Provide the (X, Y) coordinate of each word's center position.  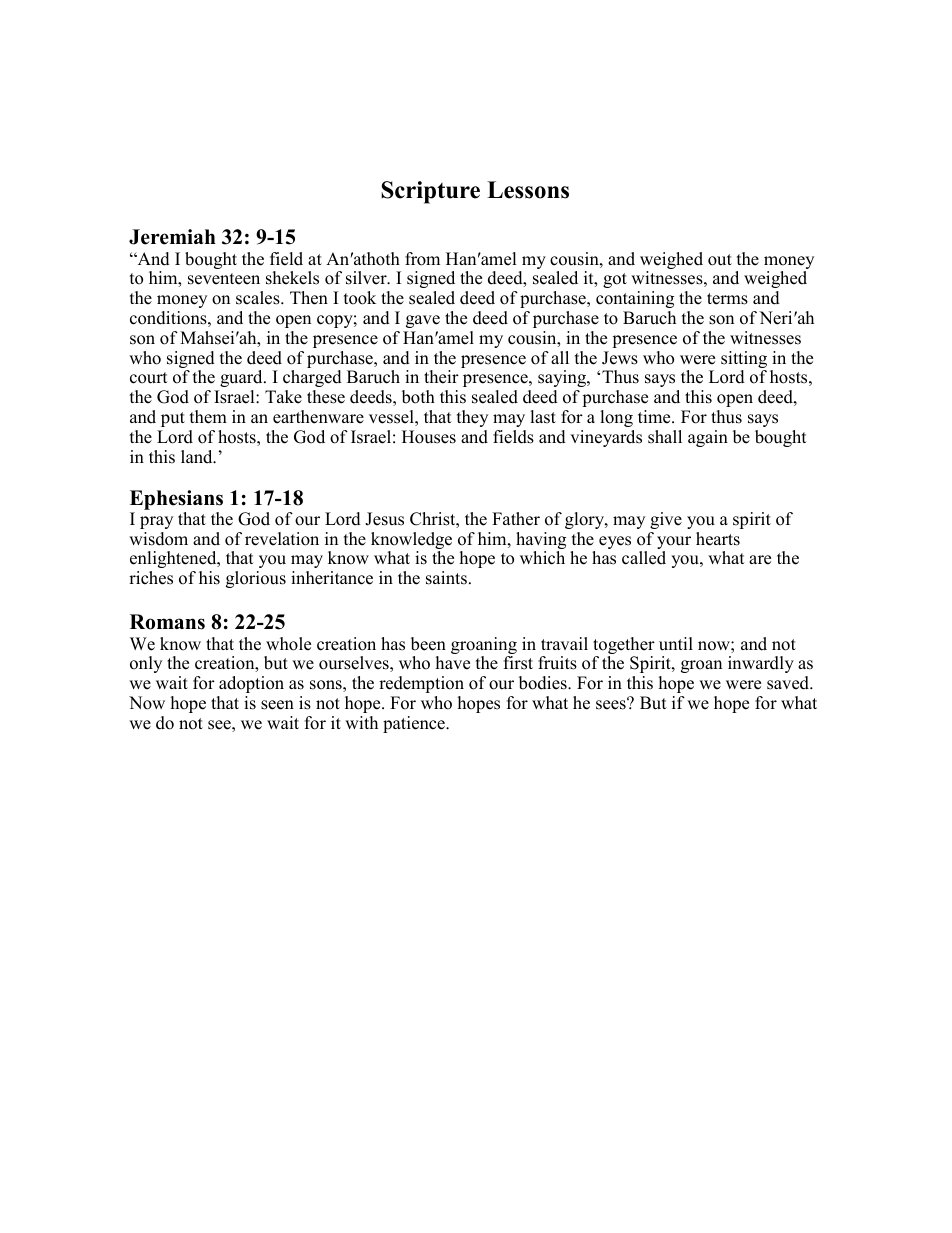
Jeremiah (172, 237)
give (666, 520)
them (208, 417)
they (472, 418)
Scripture (430, 192)
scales (259, 298)
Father (516, 519)
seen (277, 705)
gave (423, 321)
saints (448, 578)
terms (727, 299)
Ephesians (176, 500)
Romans (167, 622)
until (676, 644)
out (720, 260)
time (655, 417)
